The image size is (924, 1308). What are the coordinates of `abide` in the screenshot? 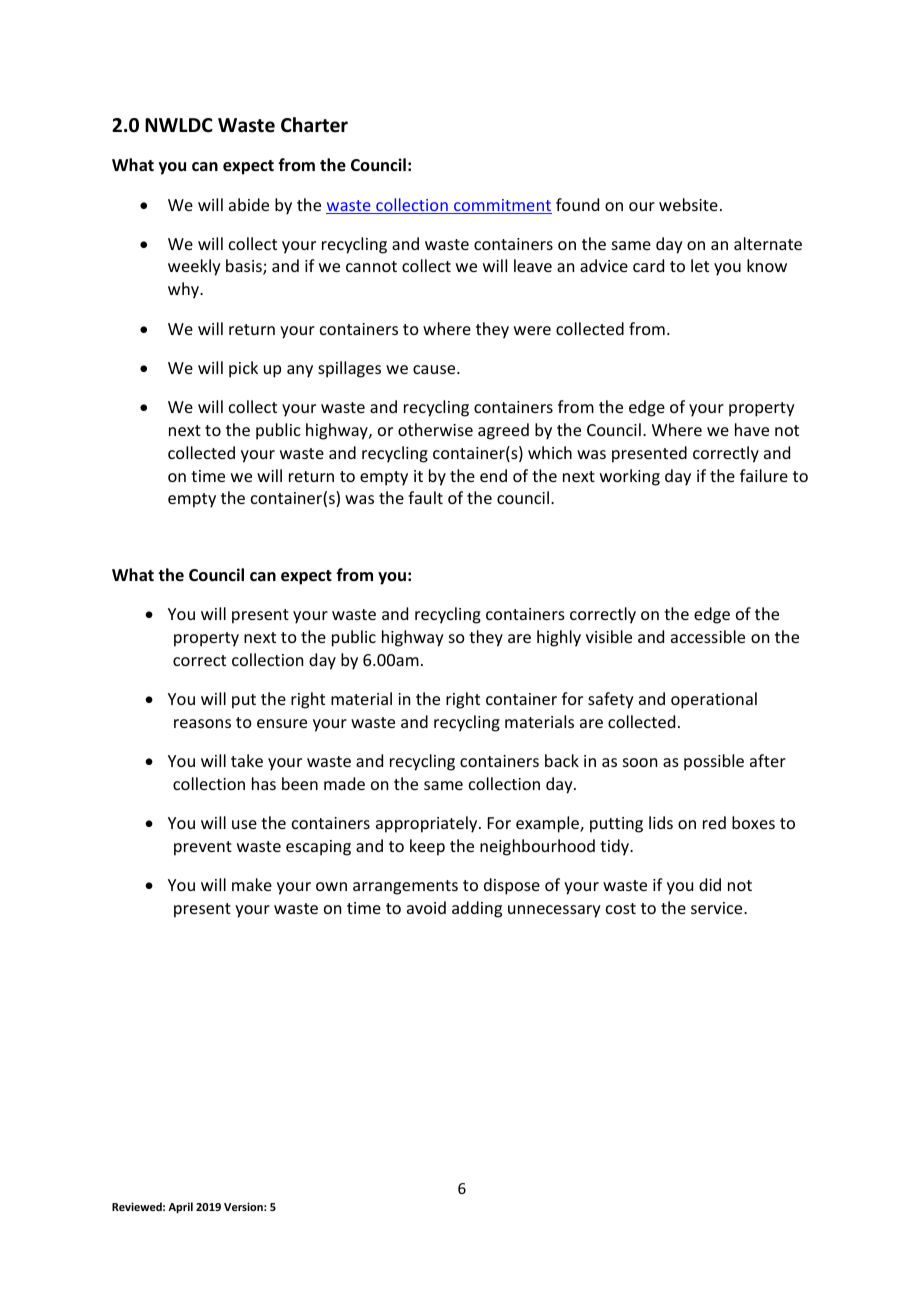 It's located at (249, 204).
